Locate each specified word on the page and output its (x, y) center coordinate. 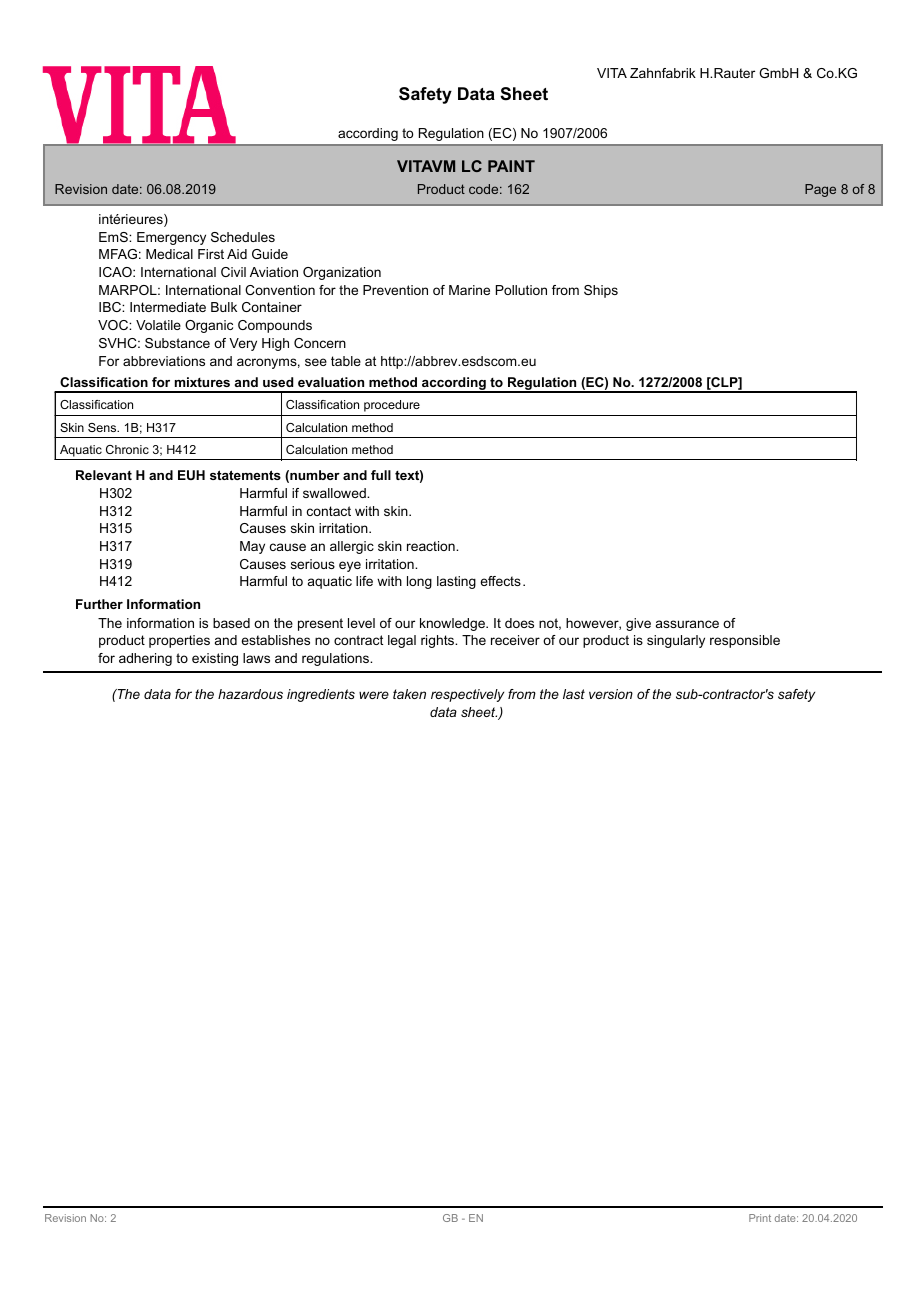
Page (820, 190)
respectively (467, 695)
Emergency (171, 238)
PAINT (511, 166)
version (611, 694)
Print (760, 1218)
